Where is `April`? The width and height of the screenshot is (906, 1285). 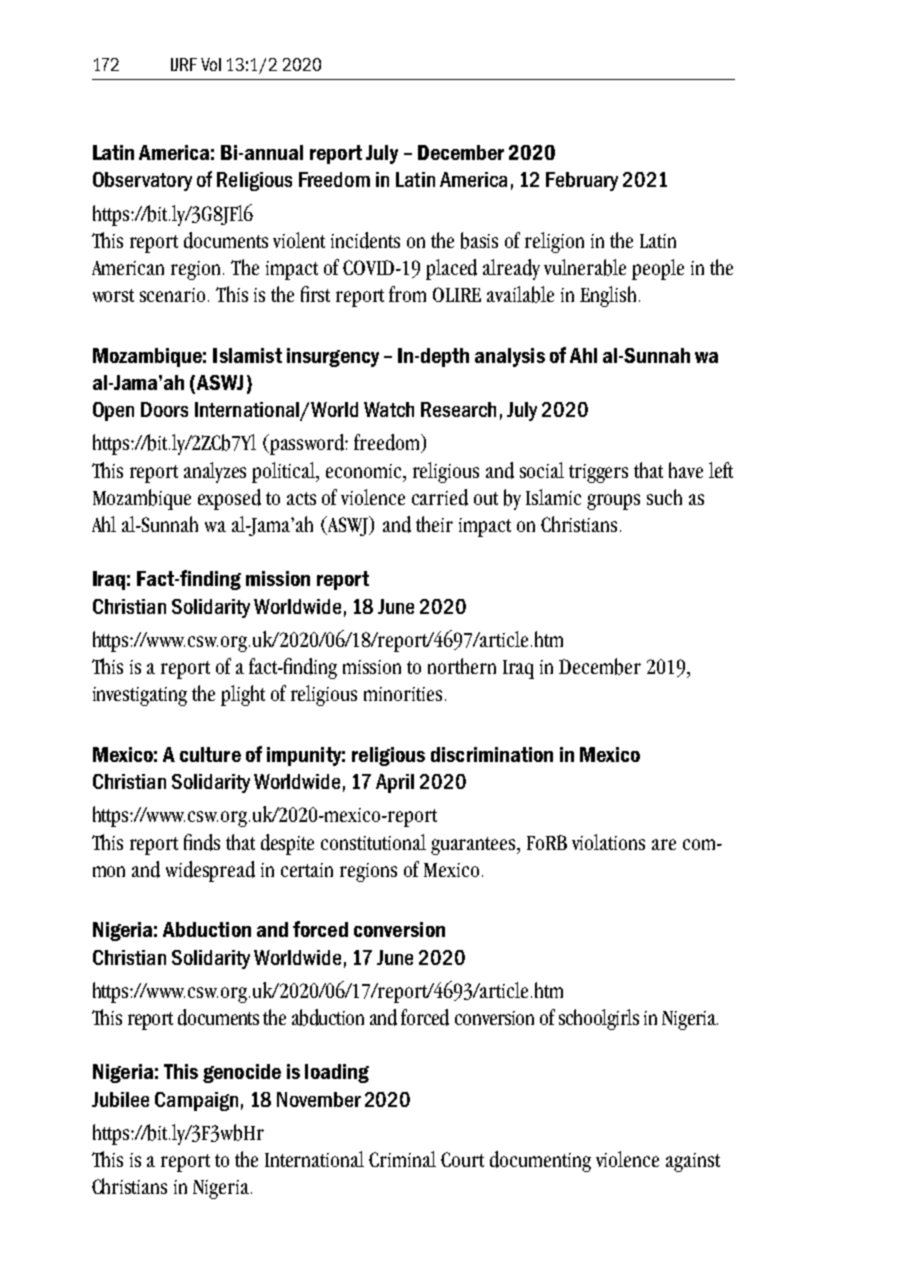
April is located at coordinates (395, 783).
